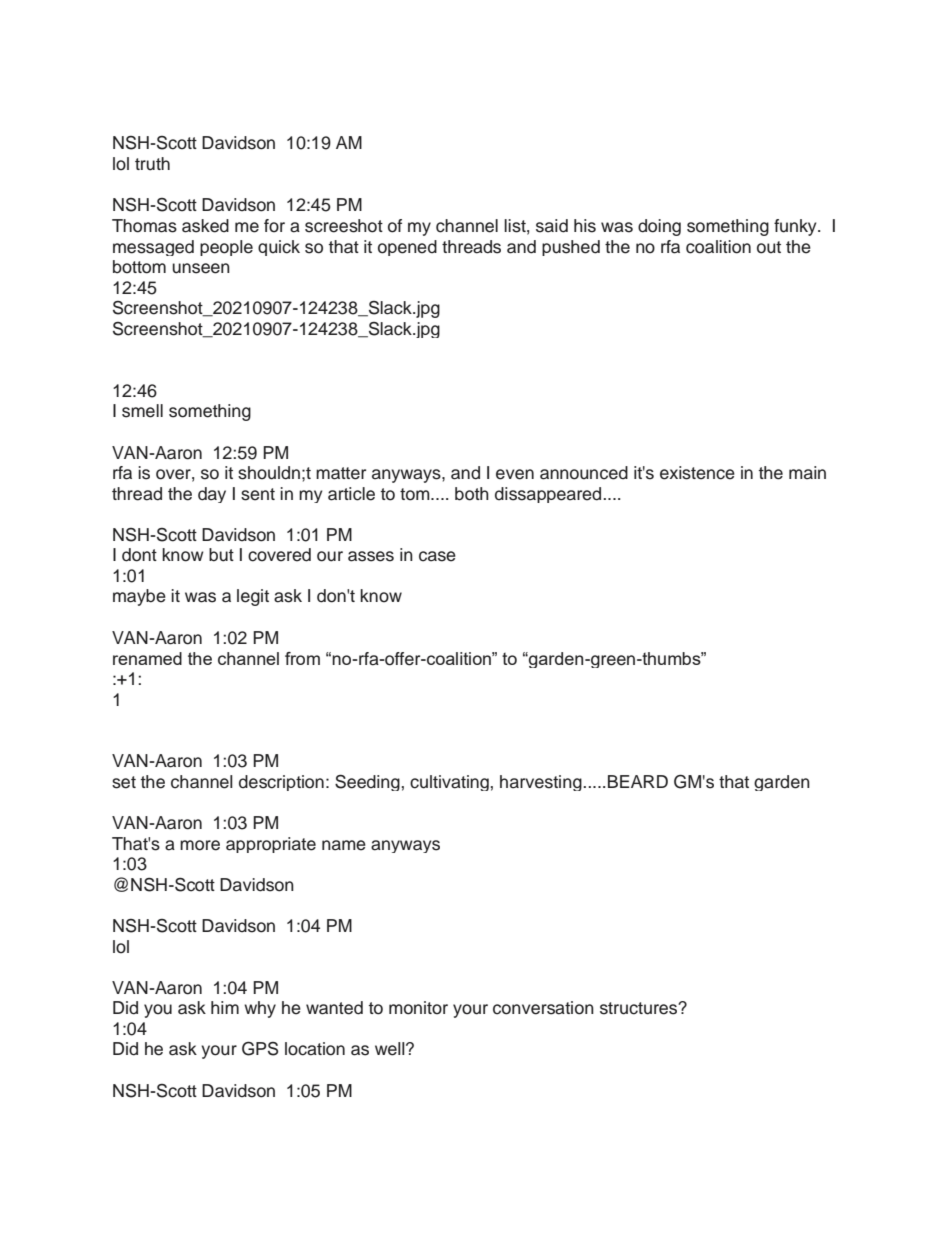 Image resolution: width=952 pixels, height=1233 pixels. What do you see at coordinates (659, 227) in the page?
I see `doing` at bounding box center [659, 227].
